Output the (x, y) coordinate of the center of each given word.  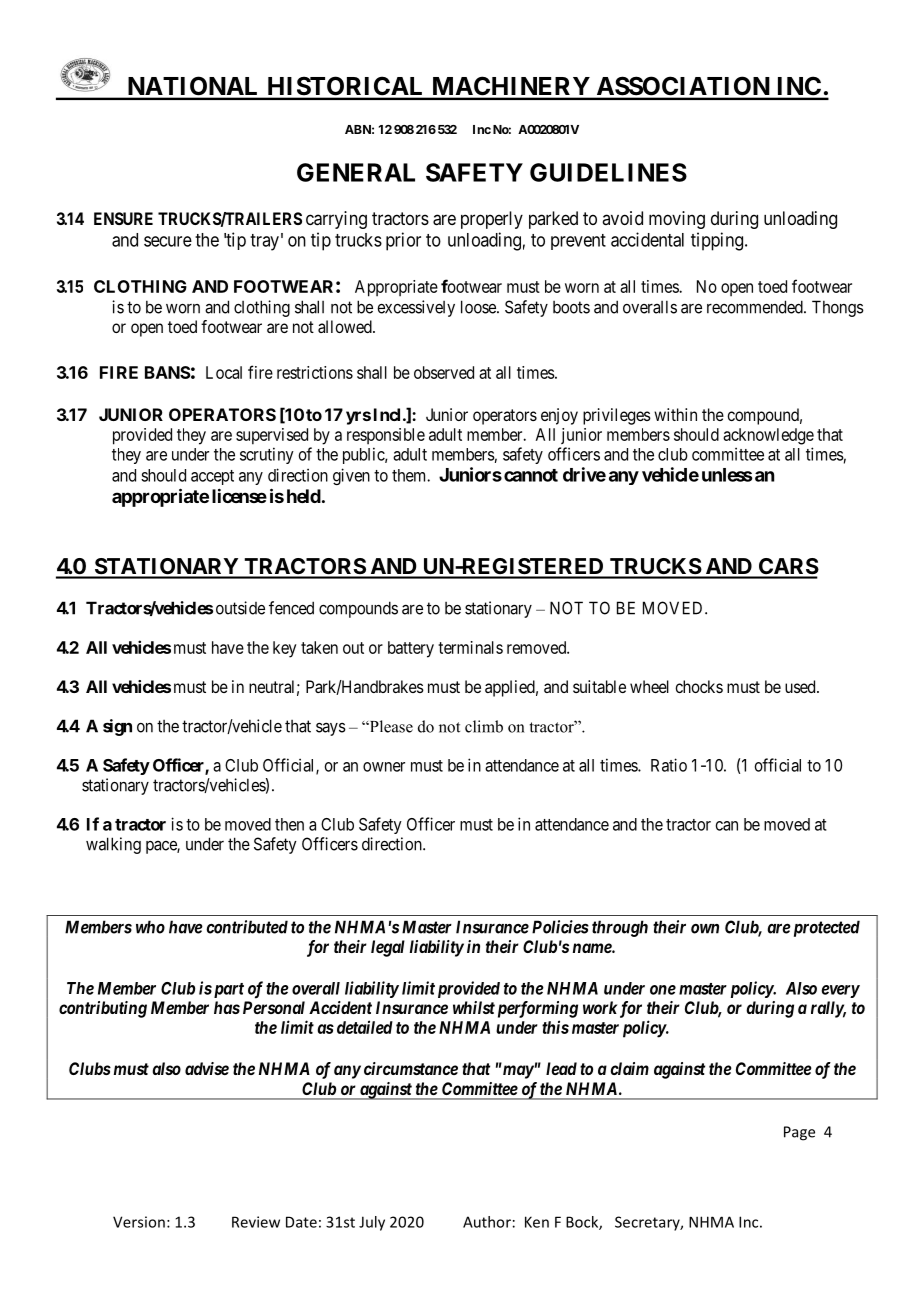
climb (484, 726)
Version (139, 1222)
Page (799, 1133)
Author (487, 1222)
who (150, 927)
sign (117, 727)
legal (388, 948)
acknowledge (768, 436)
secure (168, 241)
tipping (717, 241)
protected (825, 928)
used (801, 686)
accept (212, 477)
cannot (531, 475)
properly (492, 220)
